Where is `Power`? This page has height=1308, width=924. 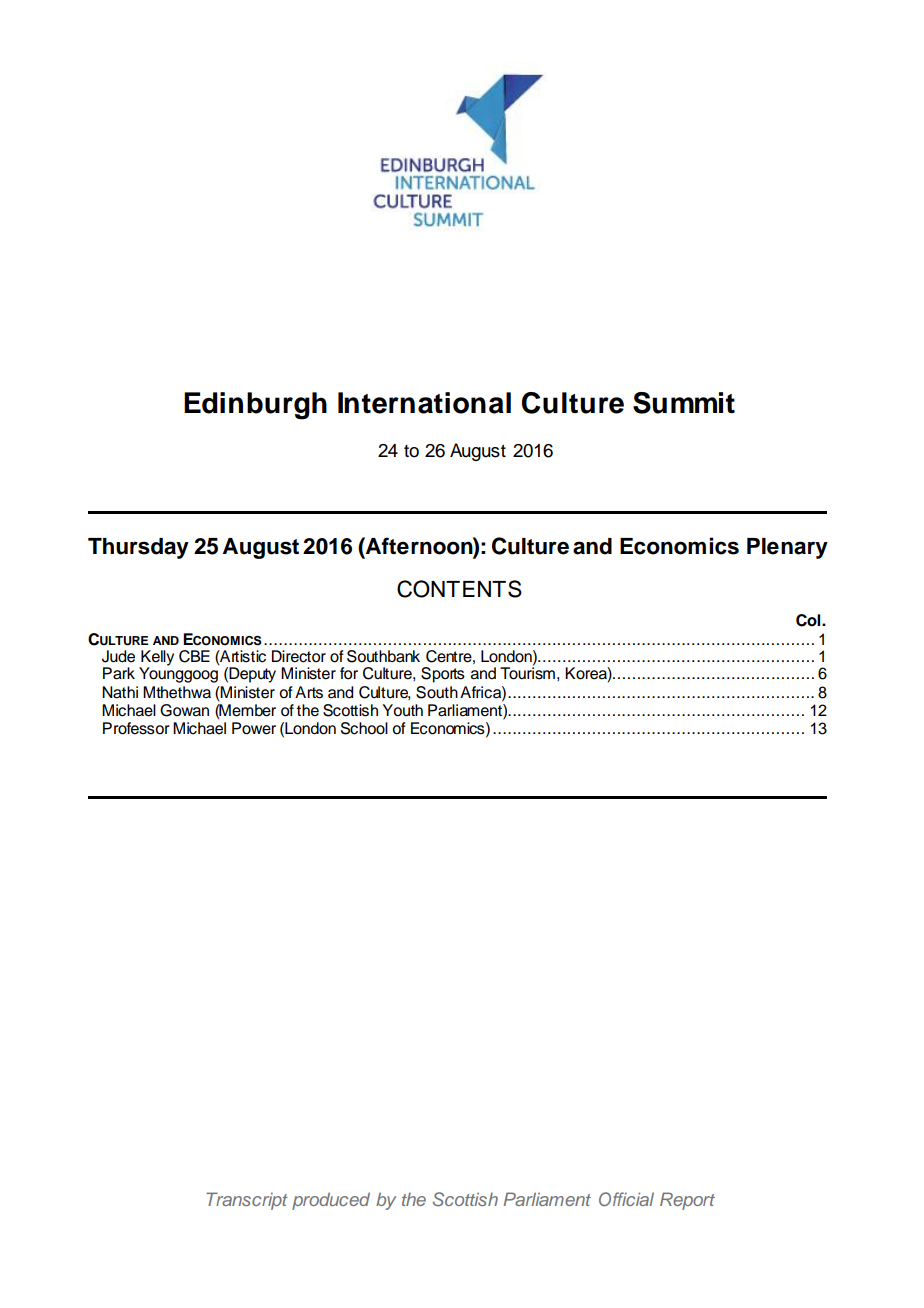 Power is located at coordinates (254, 728).
